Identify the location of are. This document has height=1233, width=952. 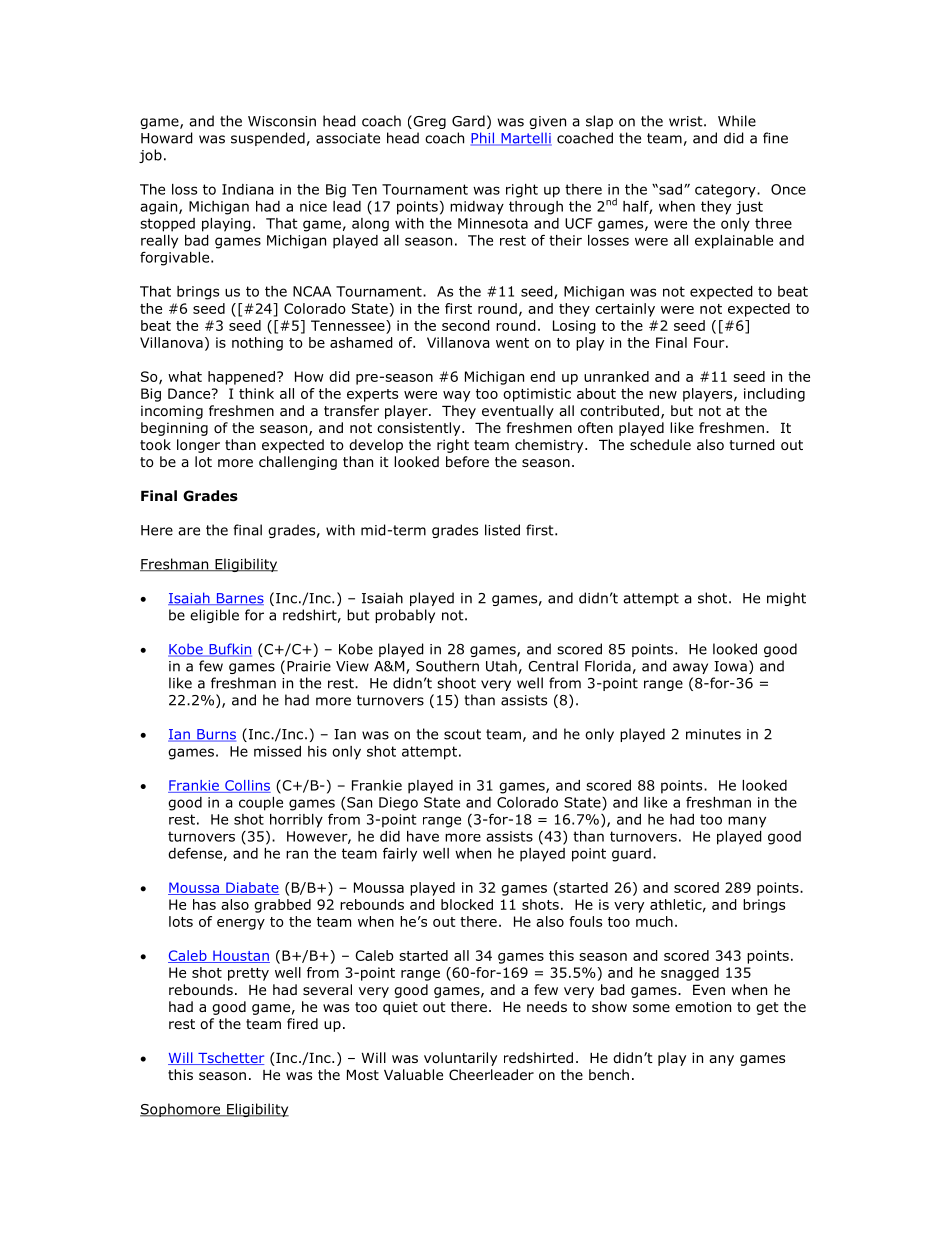
(189, 531).
